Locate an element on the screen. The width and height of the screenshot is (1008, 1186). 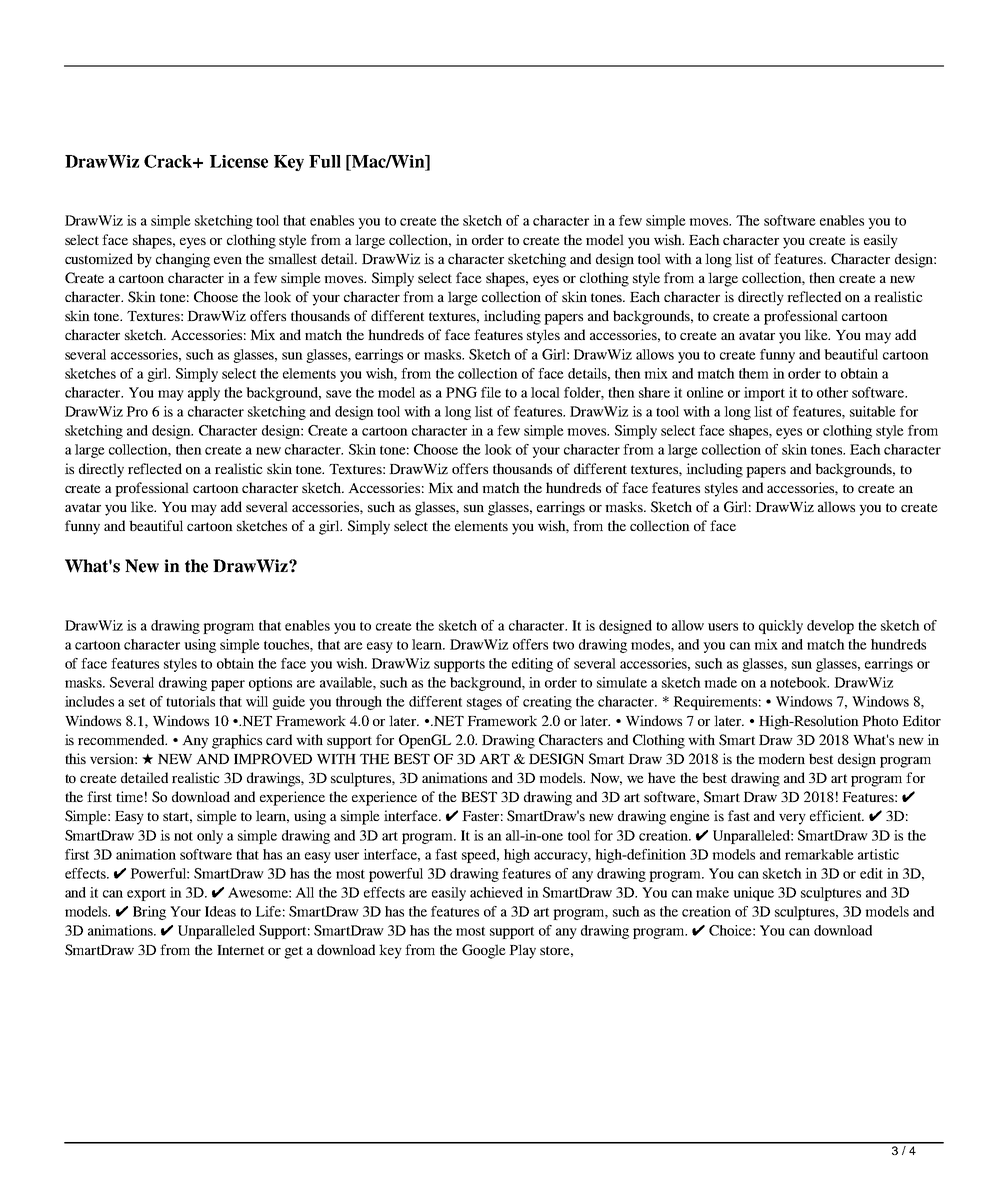
Bring is located at coordinates (149, 913).
